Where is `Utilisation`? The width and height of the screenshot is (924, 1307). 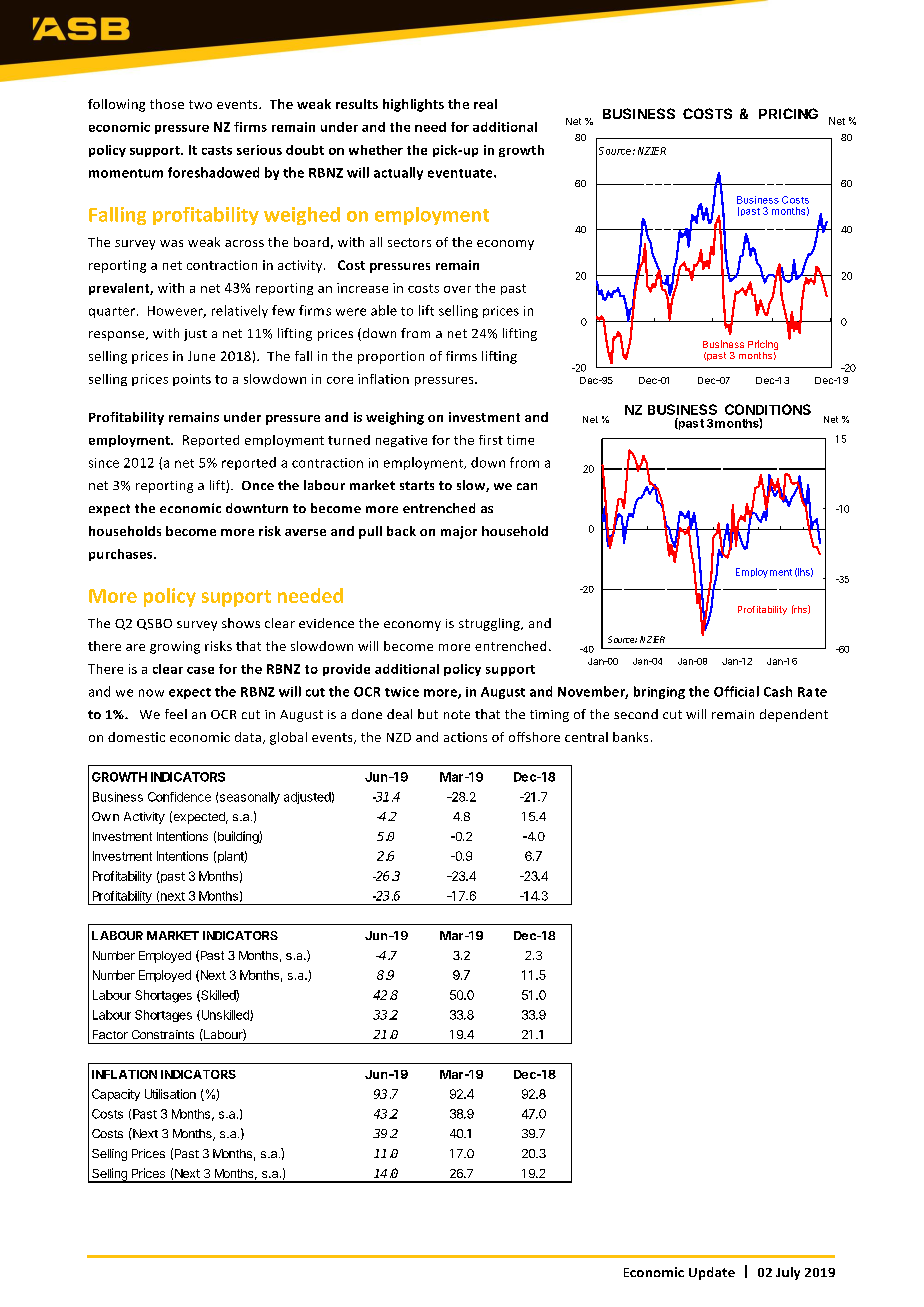 Utilisation is located at coordinates (170, 1094).
